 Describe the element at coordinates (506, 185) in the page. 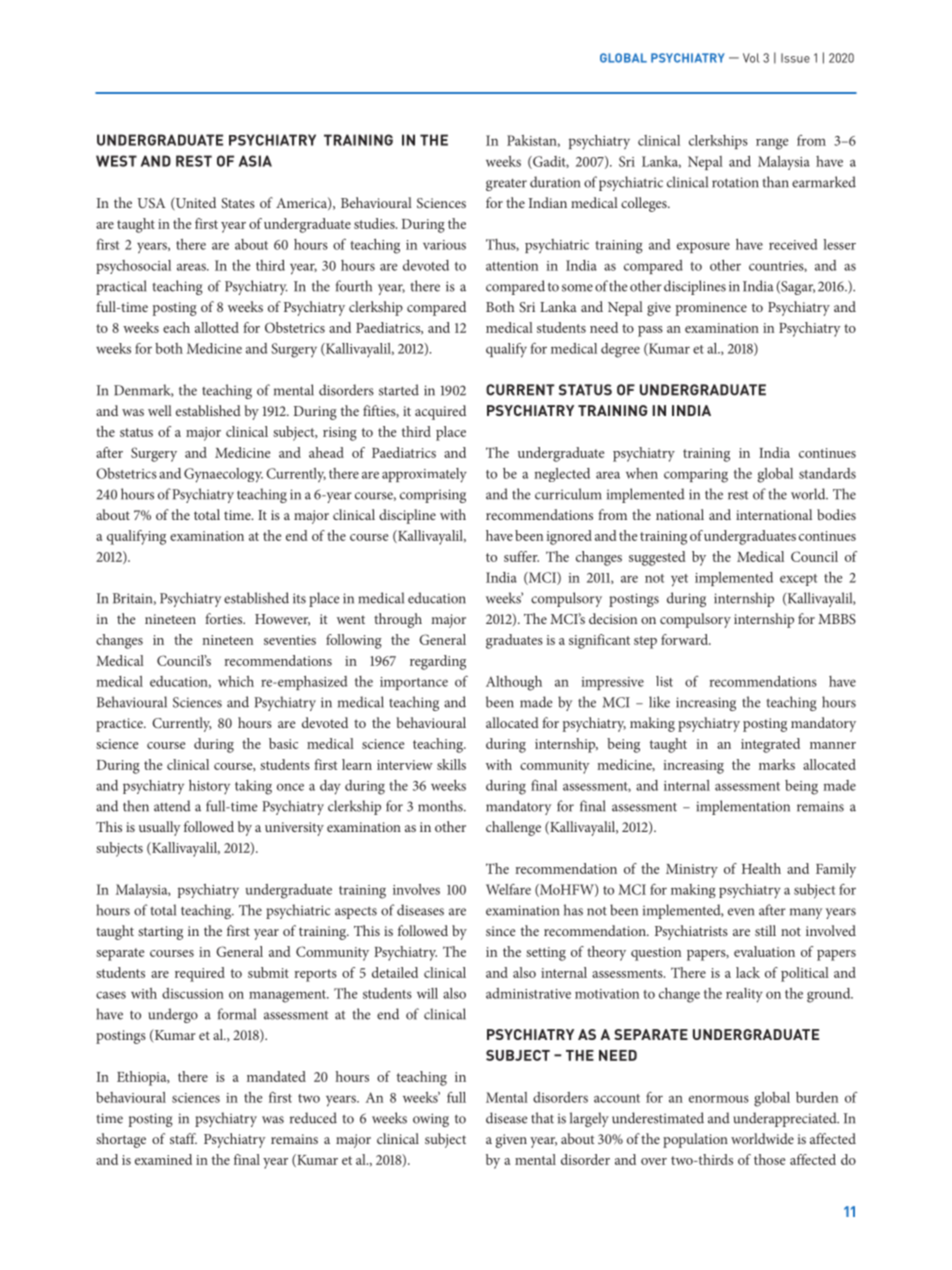

I see `greater` at that location.
